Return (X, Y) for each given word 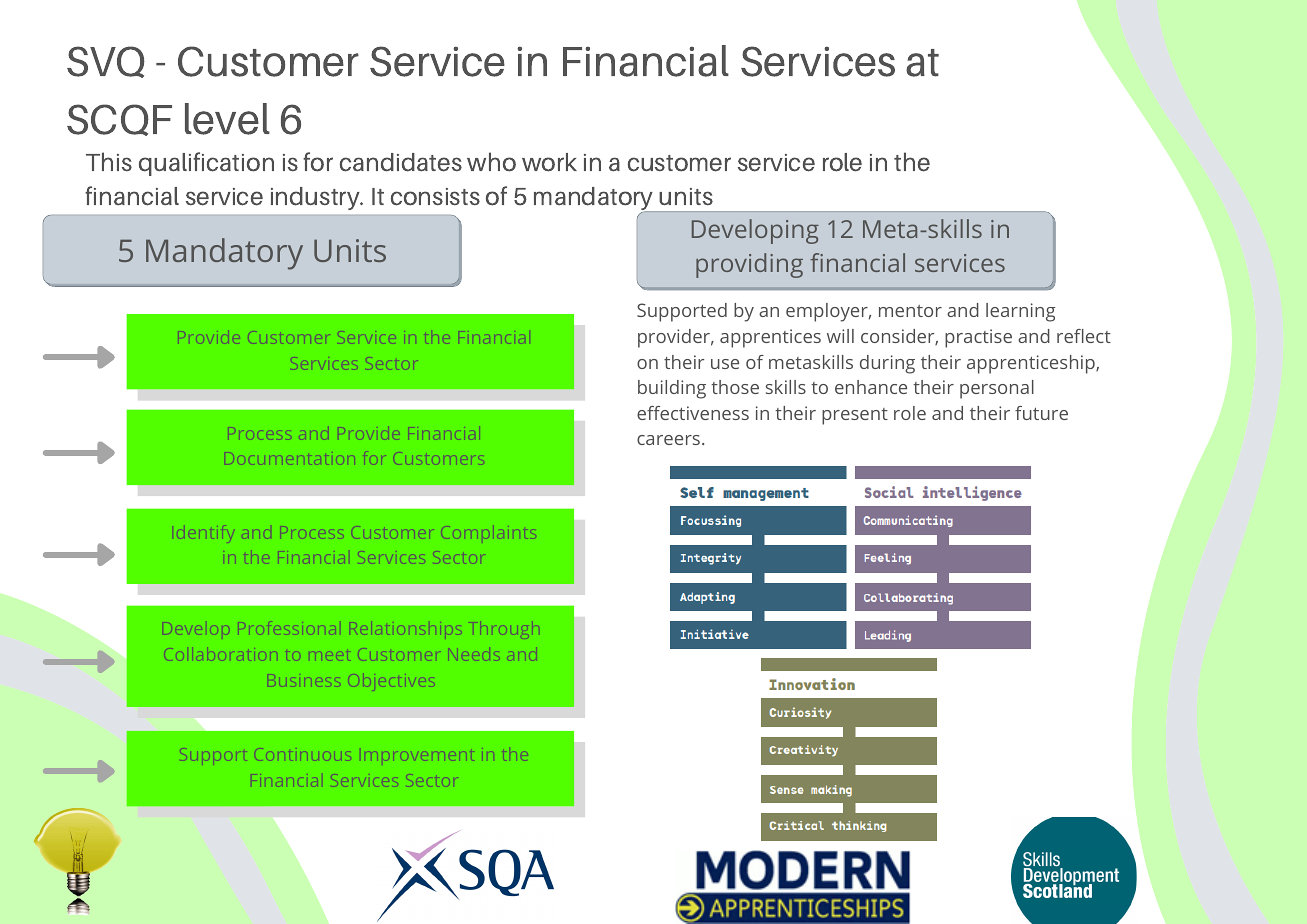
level (227, 119)
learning (1020, 312)
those (735, 387)
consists (435, 197)
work (549, 162)
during (887, 364)
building (672, 389)
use (725, 364)
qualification (206, 164)
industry (316, 198)
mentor (910, 311)
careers (668, 440)
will (840, 336)
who (491, 162)
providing (749, 265)
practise (978, 338)
